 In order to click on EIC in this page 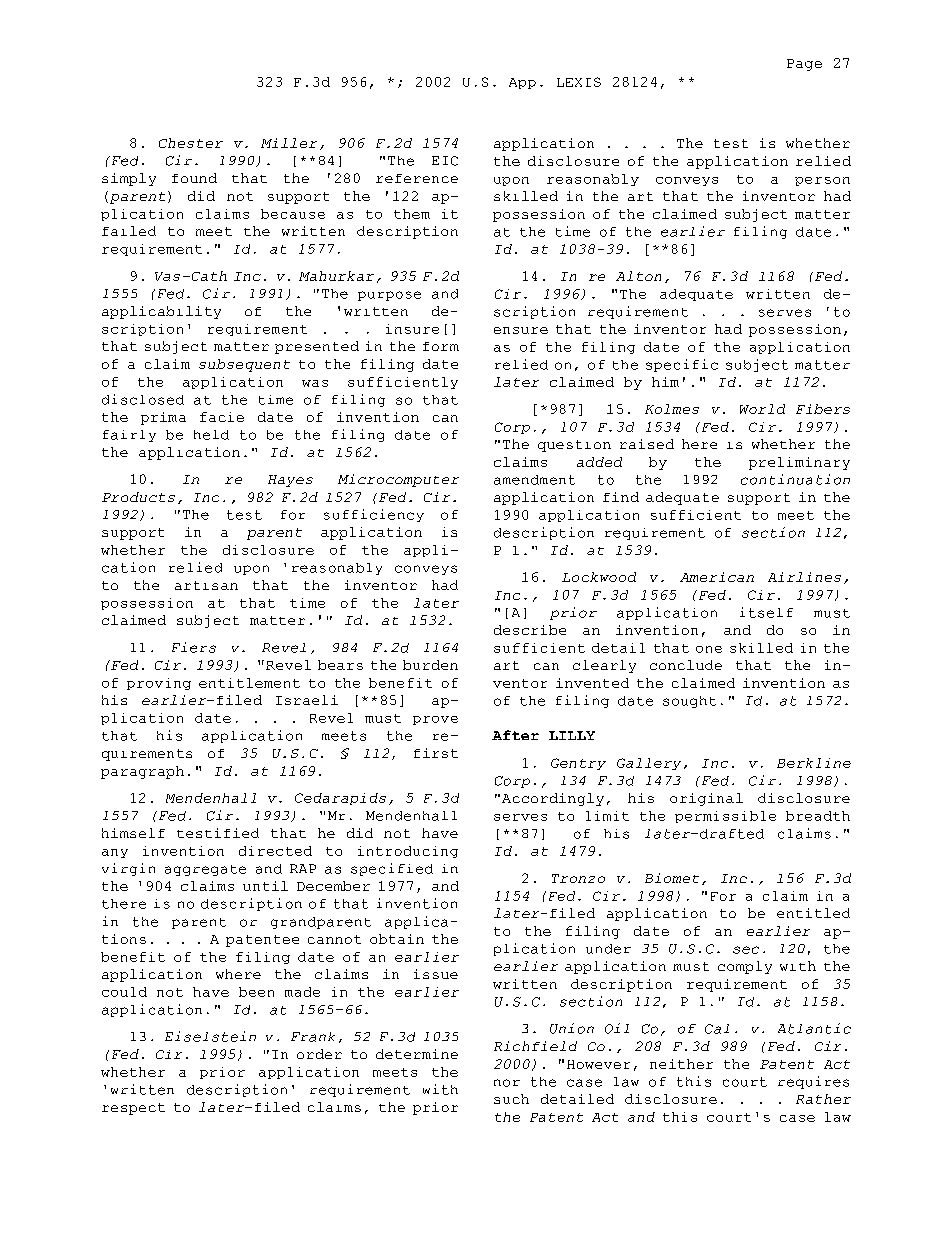, I will do `click(445, 161)`.
